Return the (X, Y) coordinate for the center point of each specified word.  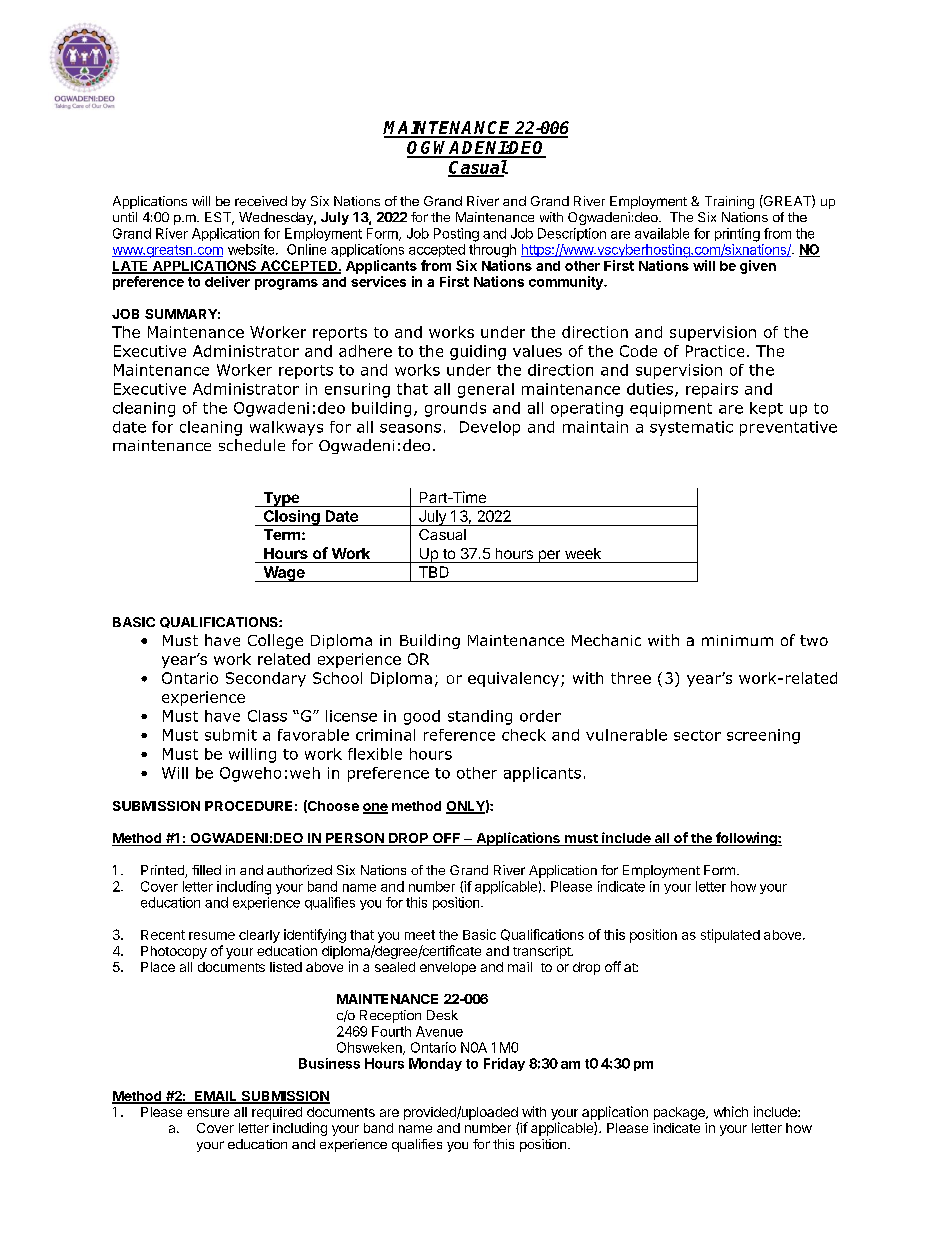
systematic (691, 428)
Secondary (266, 679)
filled (206, 870)
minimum (737, 640)
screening (763, 736)
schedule (252, 445)
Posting (456, 235)
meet (420, 935)
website (252, 249)
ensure (208, 1113)
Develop (490, 428)
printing (737, 235)
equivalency (515, 679)
